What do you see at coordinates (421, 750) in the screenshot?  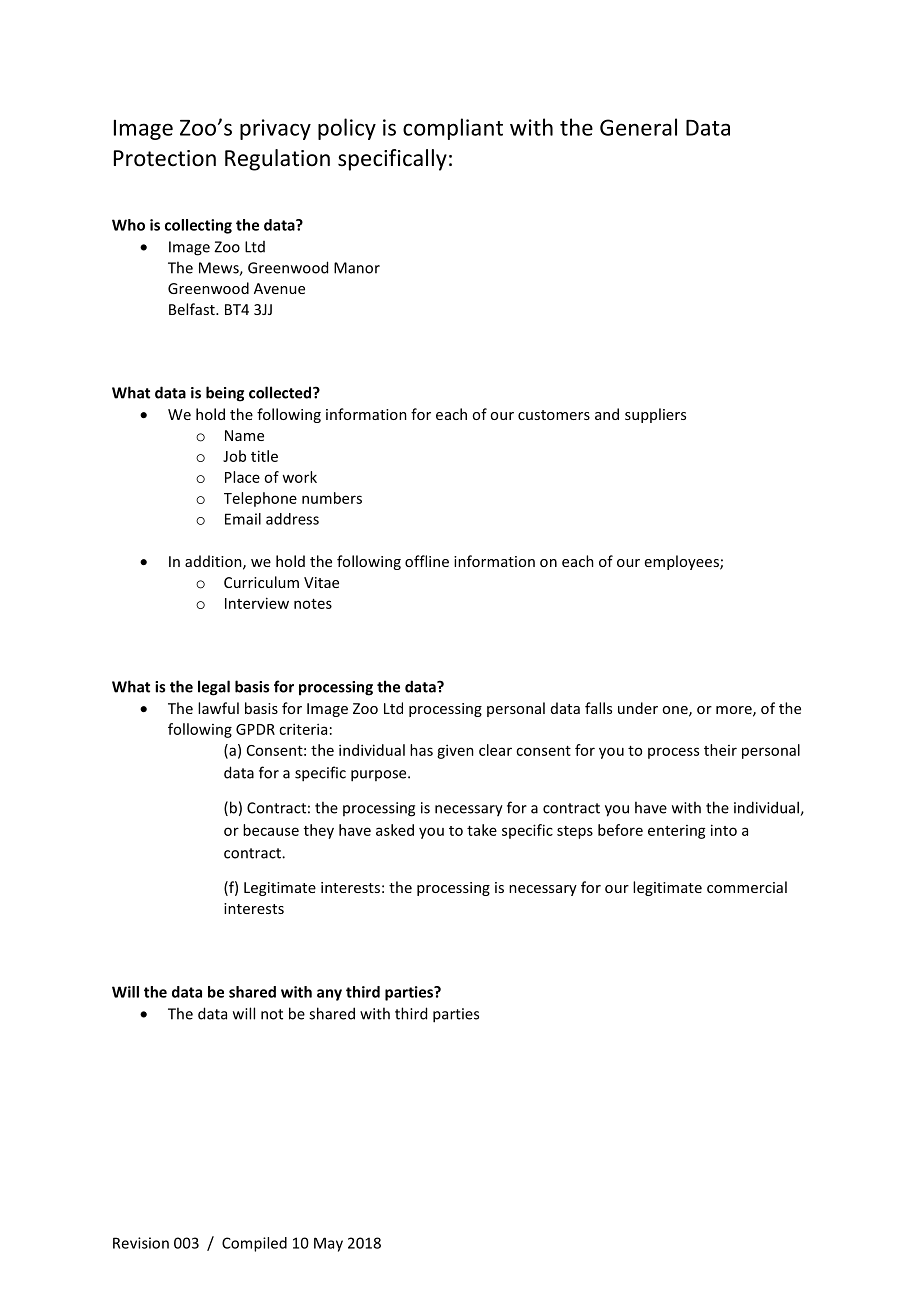 I see `has` at bounding box center [421, 750].
